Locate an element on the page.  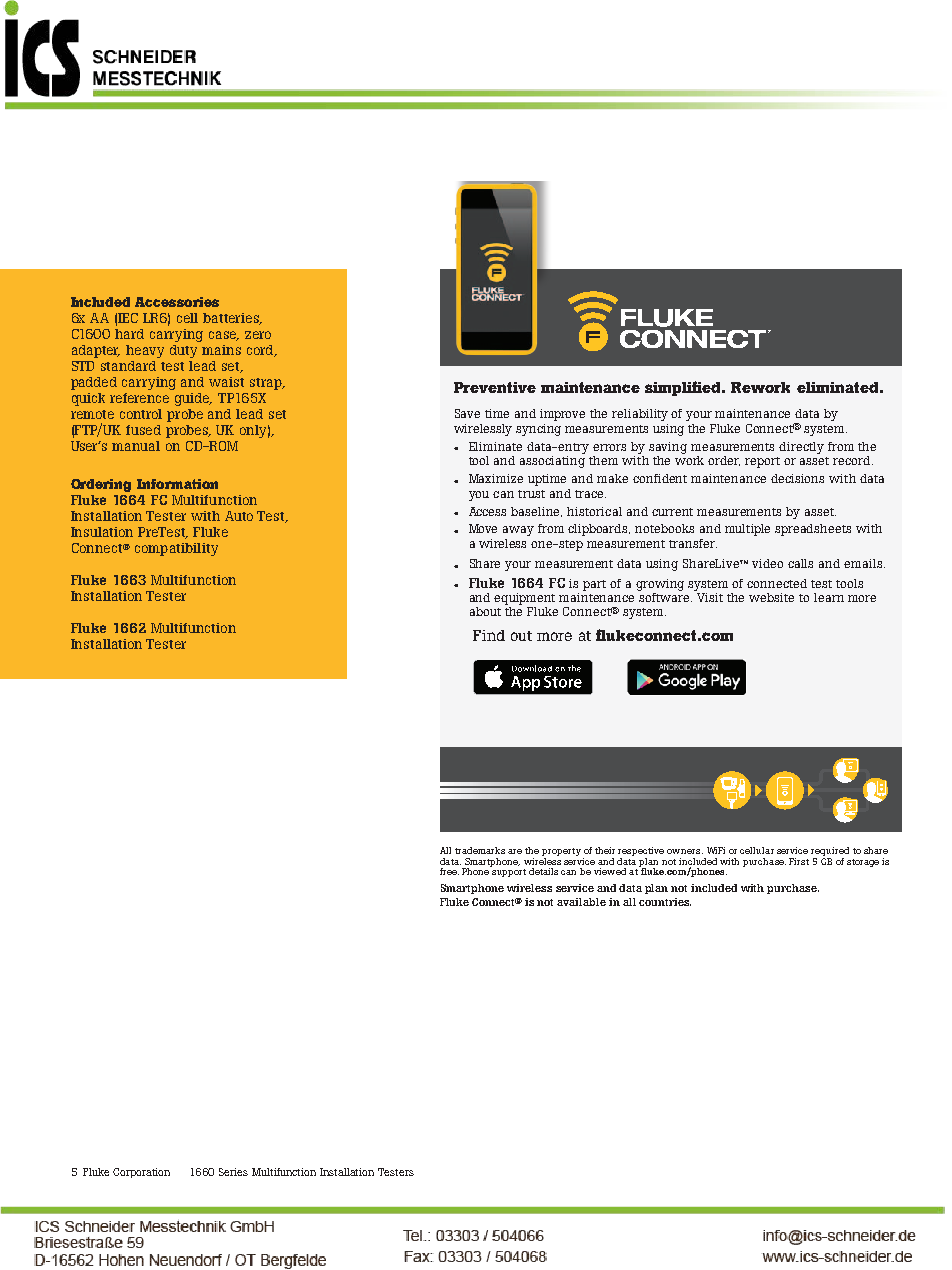
storage is located at coordinates (863, 863).
